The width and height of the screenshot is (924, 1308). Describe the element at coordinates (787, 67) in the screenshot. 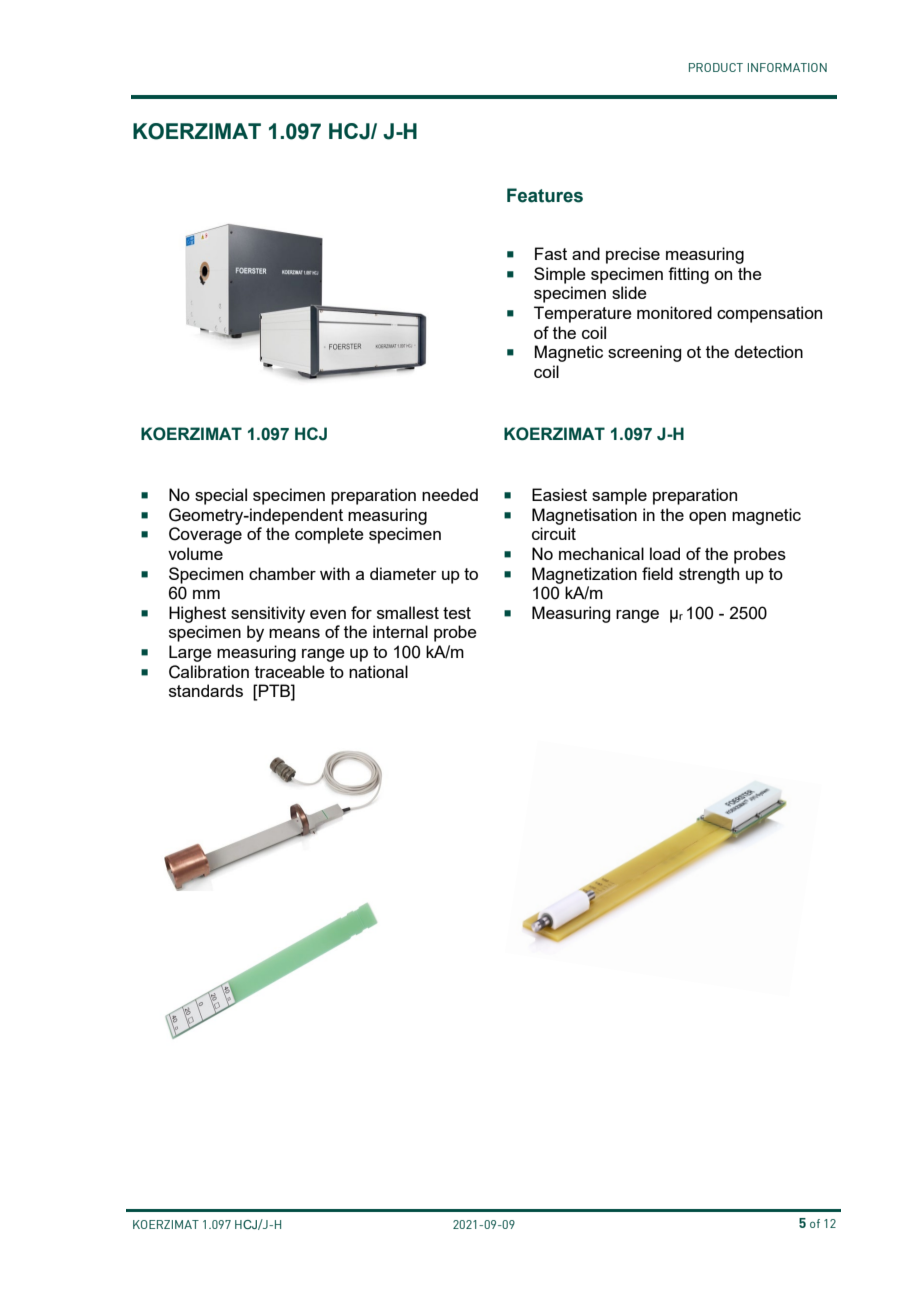

I see `INFORMATION` at that location.
